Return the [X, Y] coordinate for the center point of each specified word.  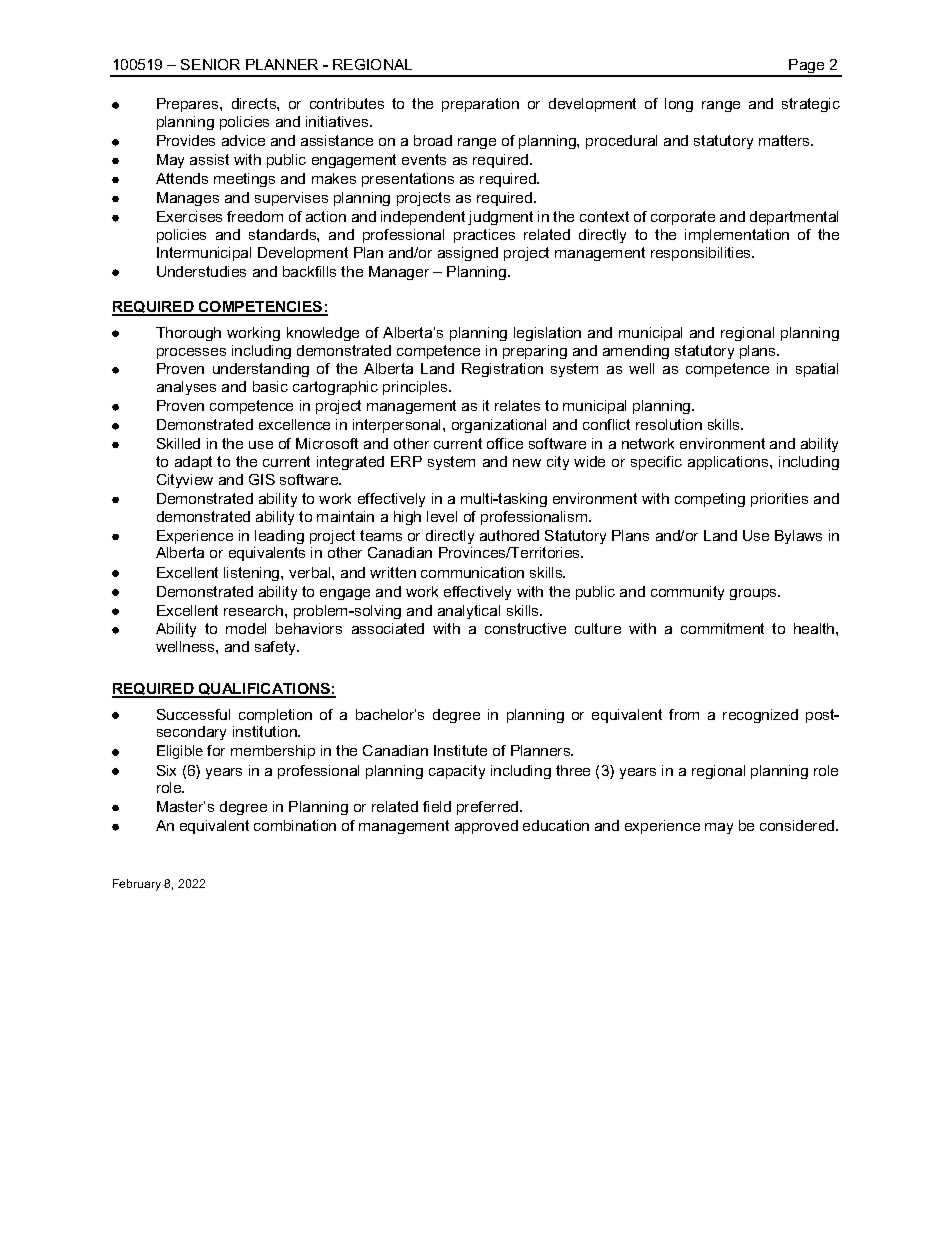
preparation [480, 105]
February [137, 885]
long [679, 105]
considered [798, 825]
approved [486, 827]
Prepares [189, 105]
